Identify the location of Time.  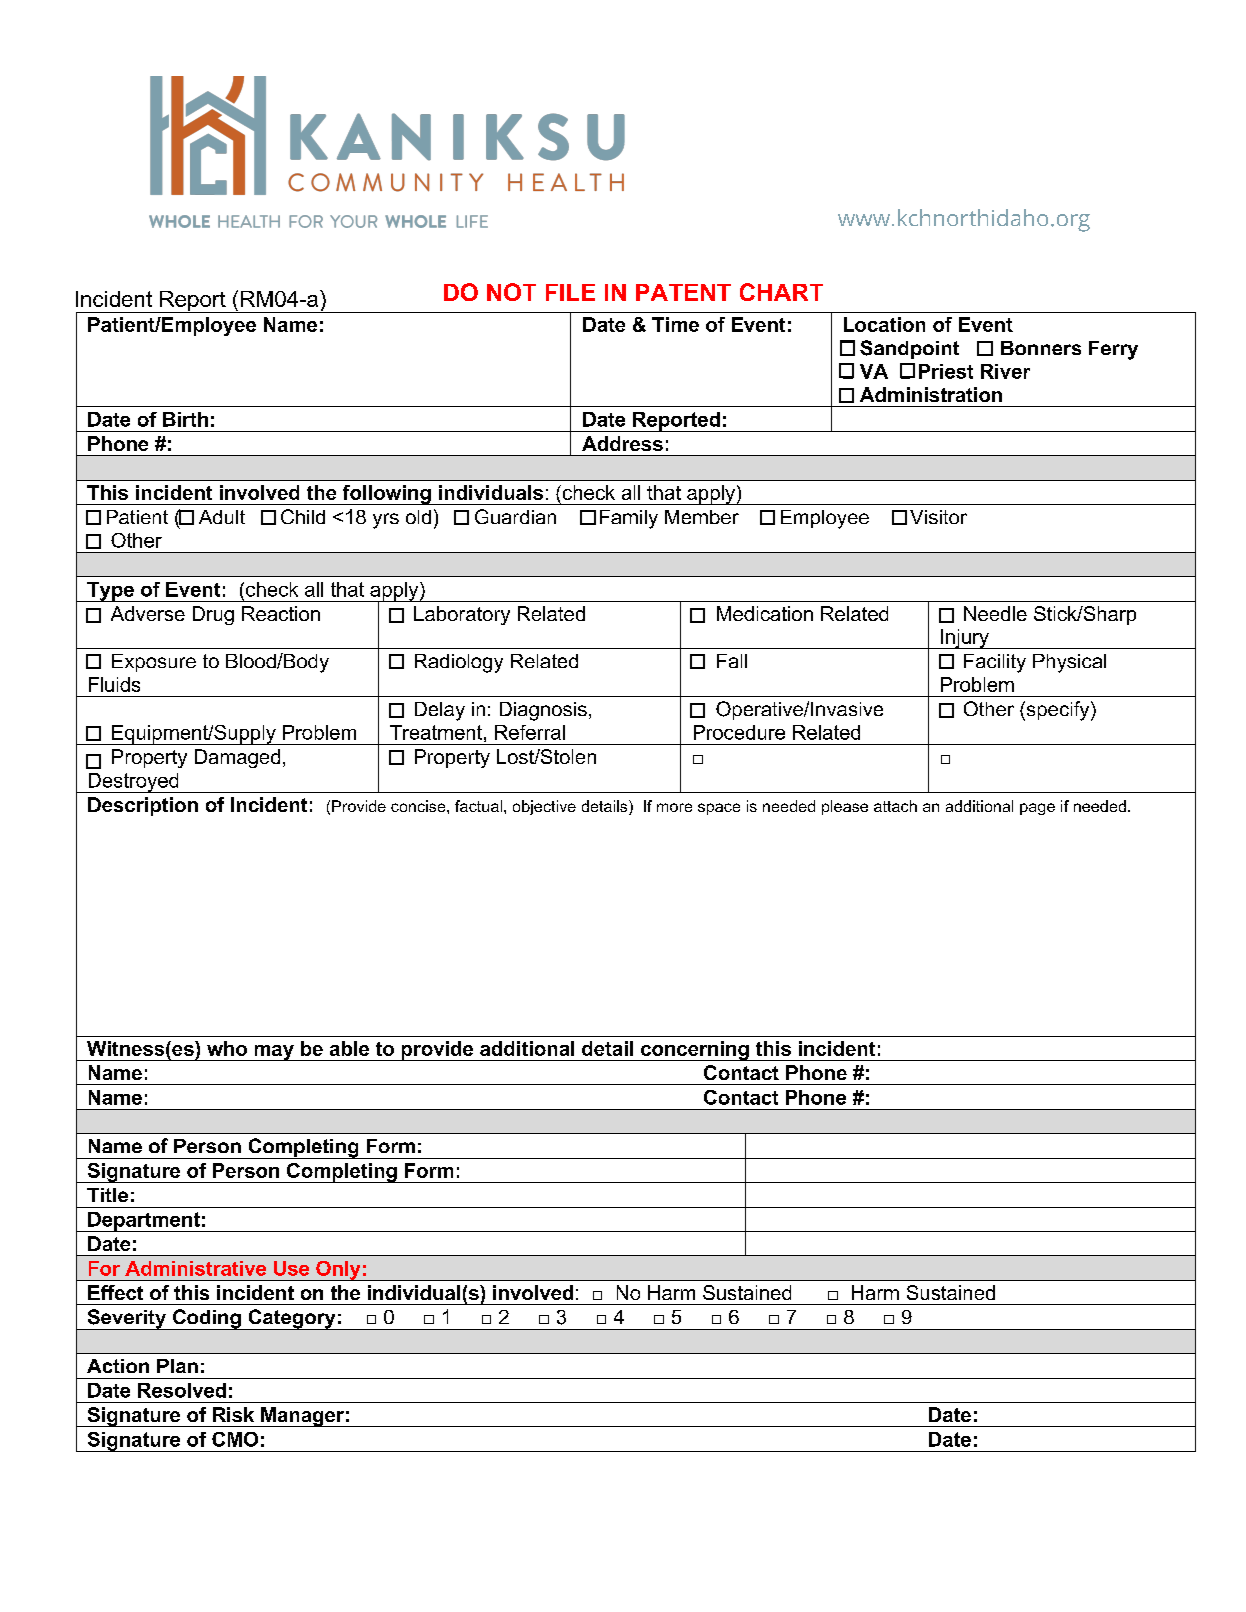
(675, 324).
